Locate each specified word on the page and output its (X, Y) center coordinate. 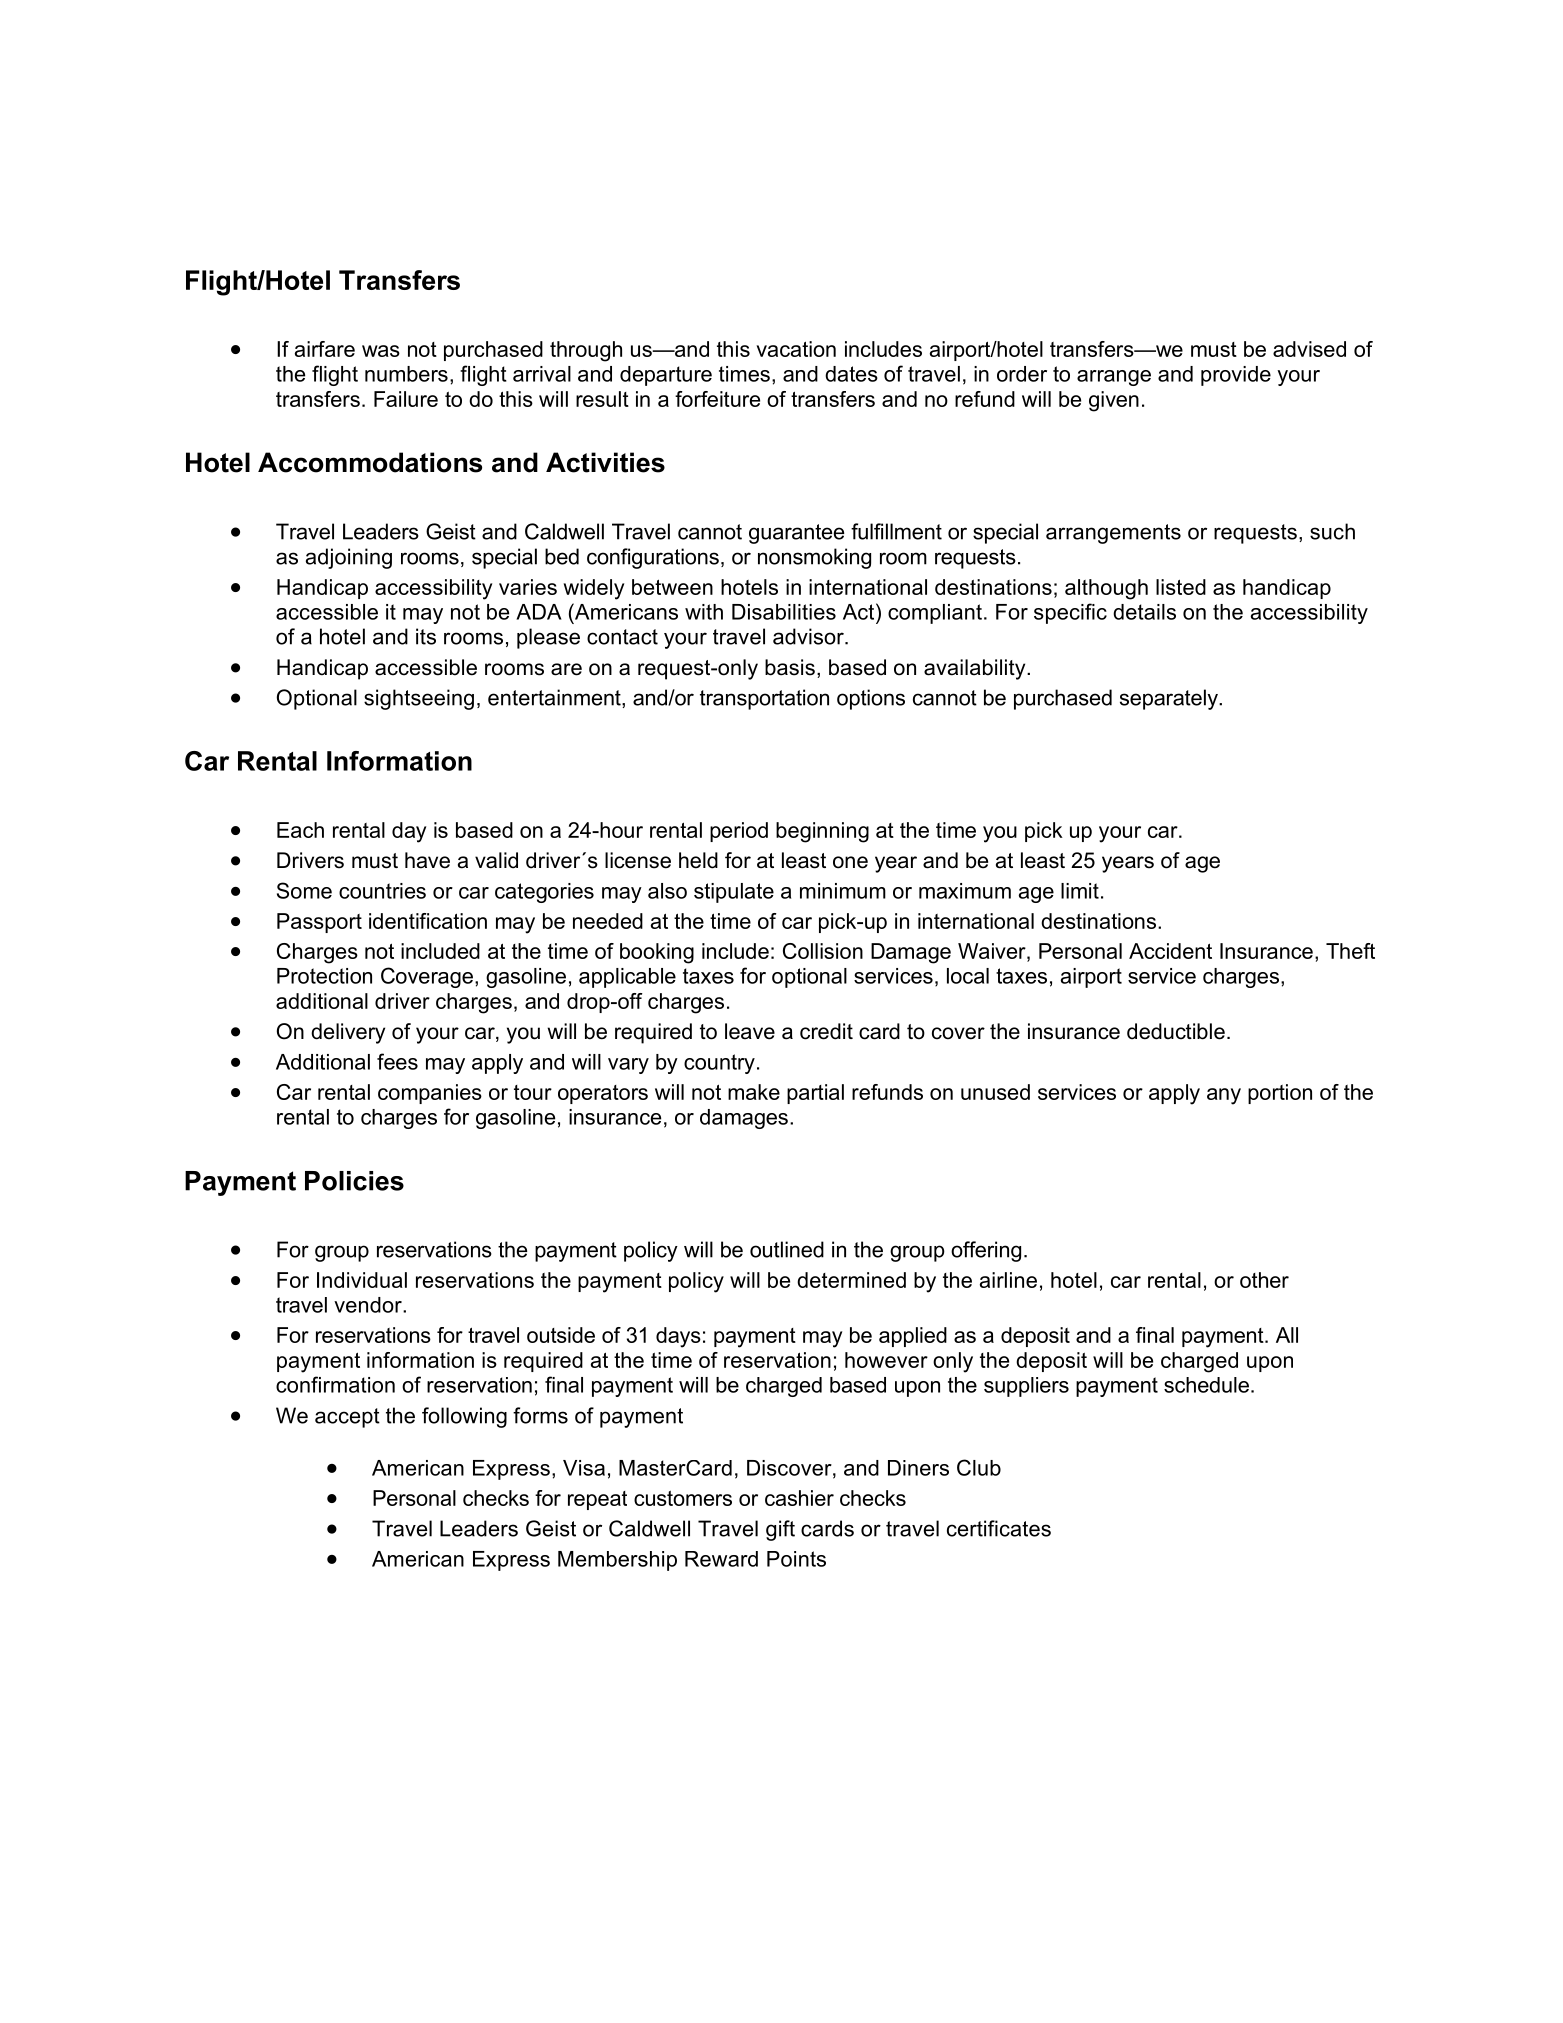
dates (851, 374)
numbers (406, 374)
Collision (823, 951)
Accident (1170, 951)
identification (428, 921)
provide (1236, 376)
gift (780, 1530)
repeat (597, 1500)
